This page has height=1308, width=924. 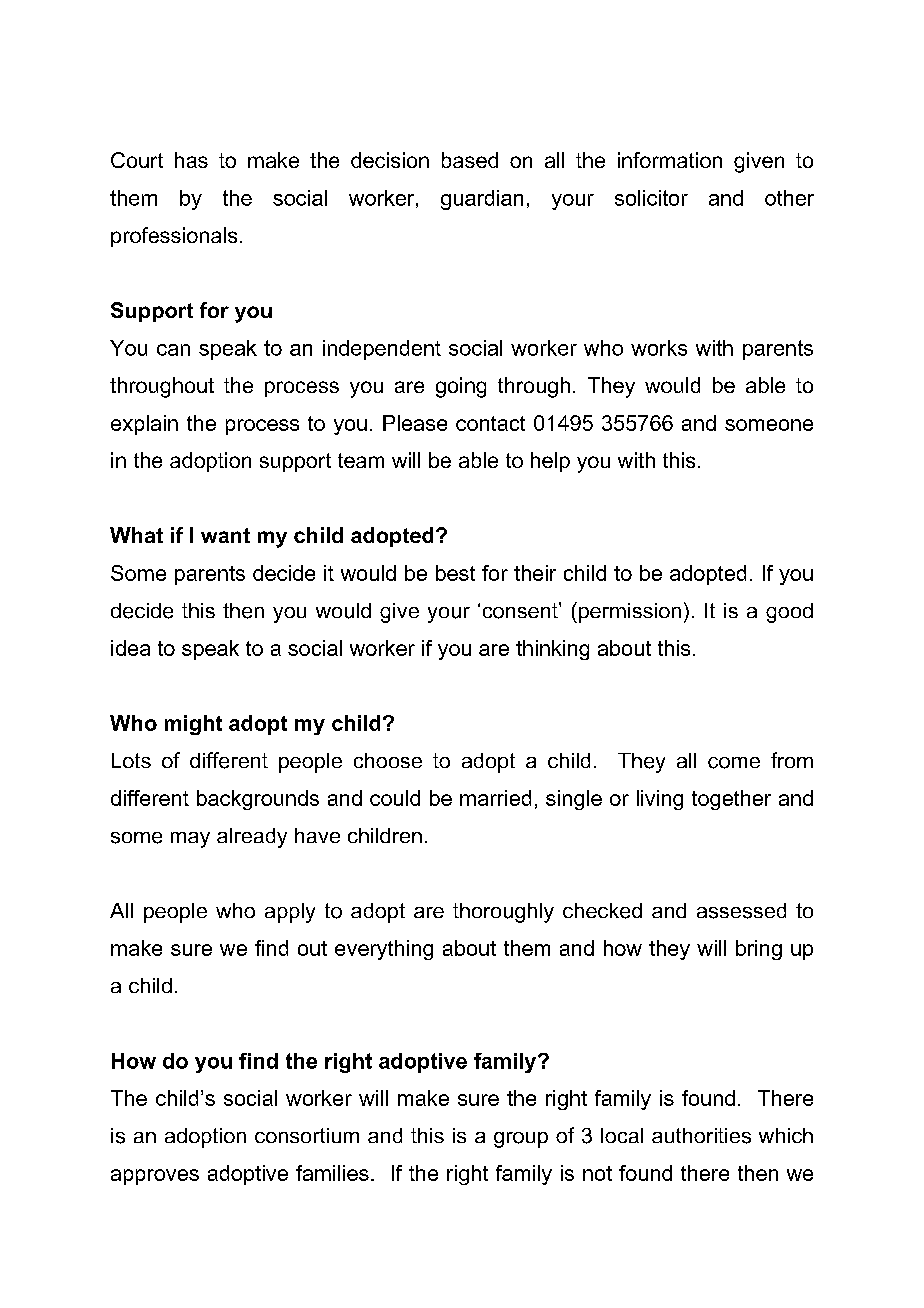 What do you see at coordinates (701, 1136) in the page?
I see `authorities` at bounding box center [701, 1136].
